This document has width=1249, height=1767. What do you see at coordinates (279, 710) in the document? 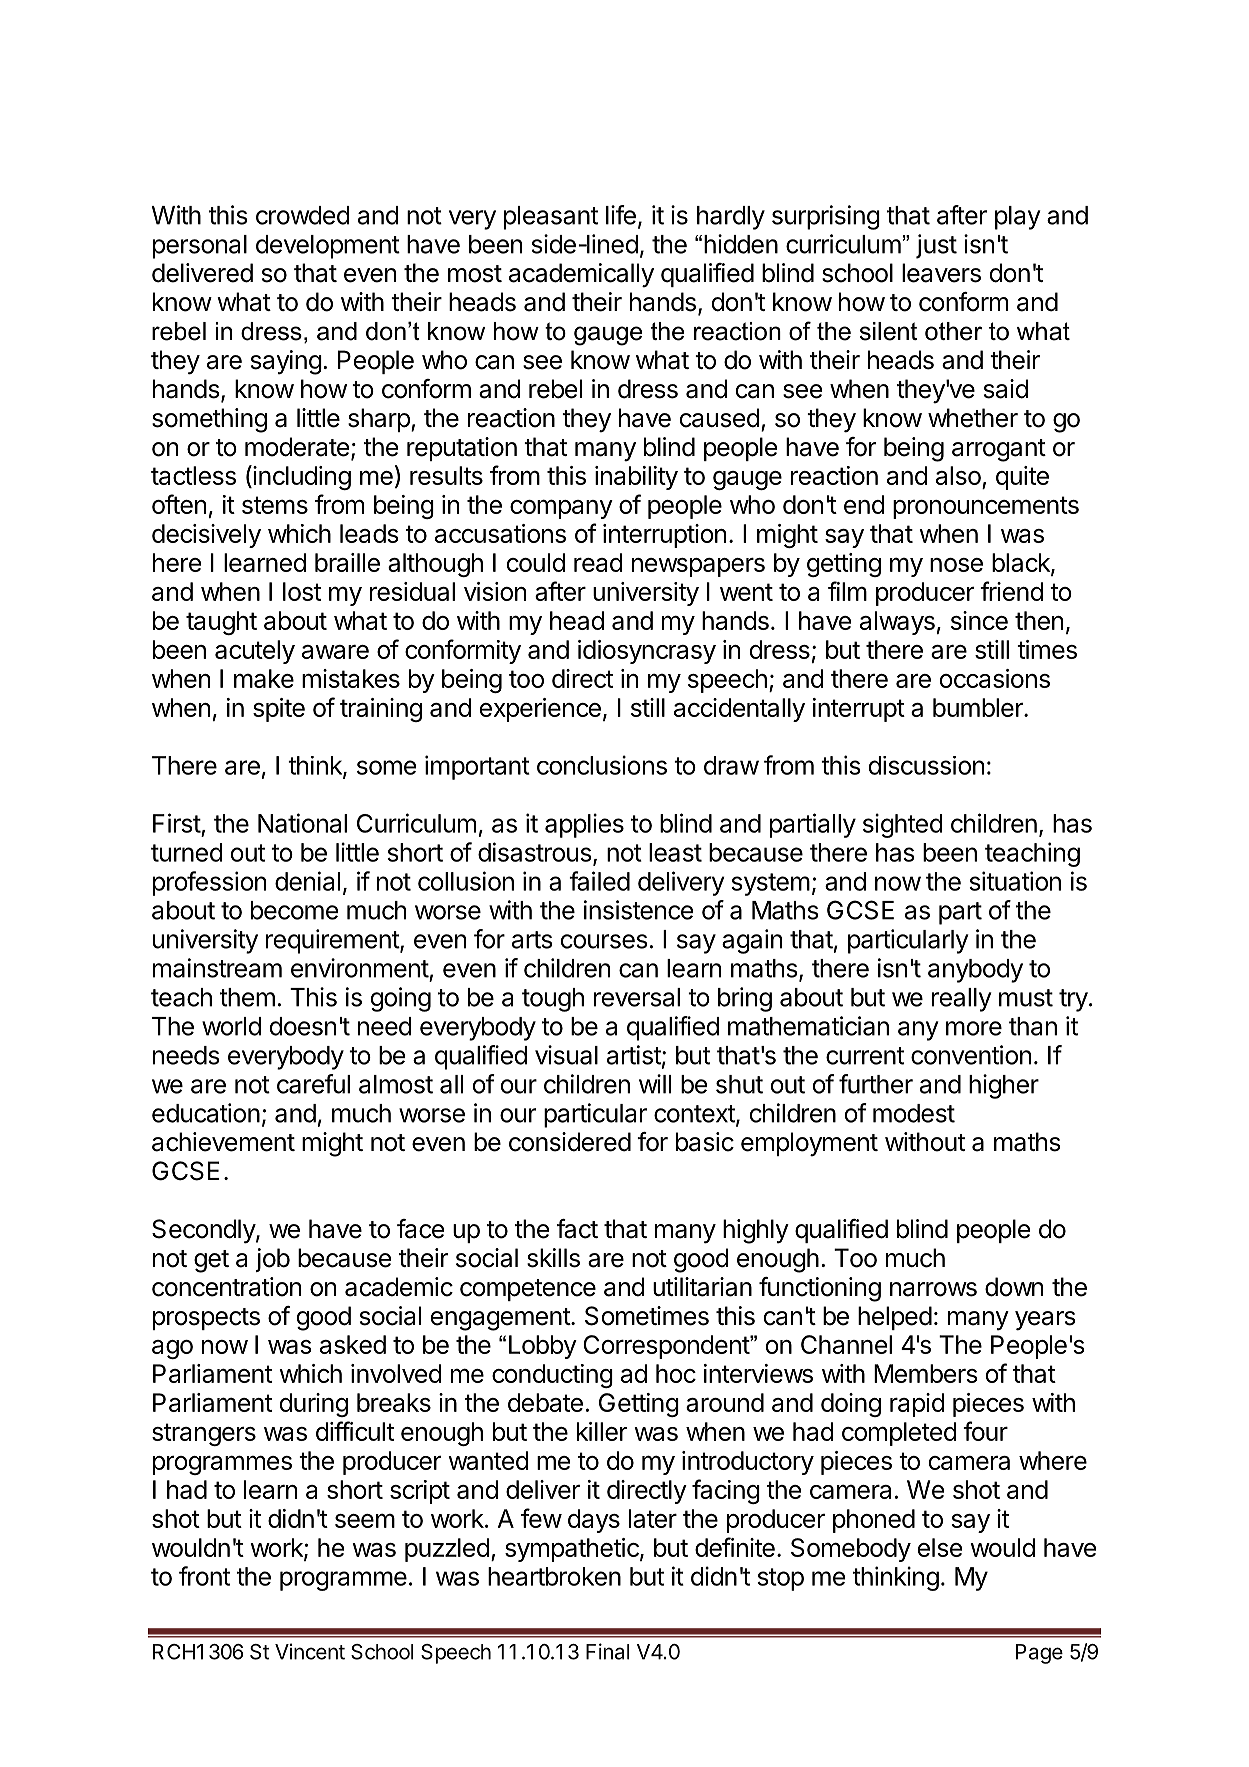
I see `spite` at bounding box center [279, 710].
